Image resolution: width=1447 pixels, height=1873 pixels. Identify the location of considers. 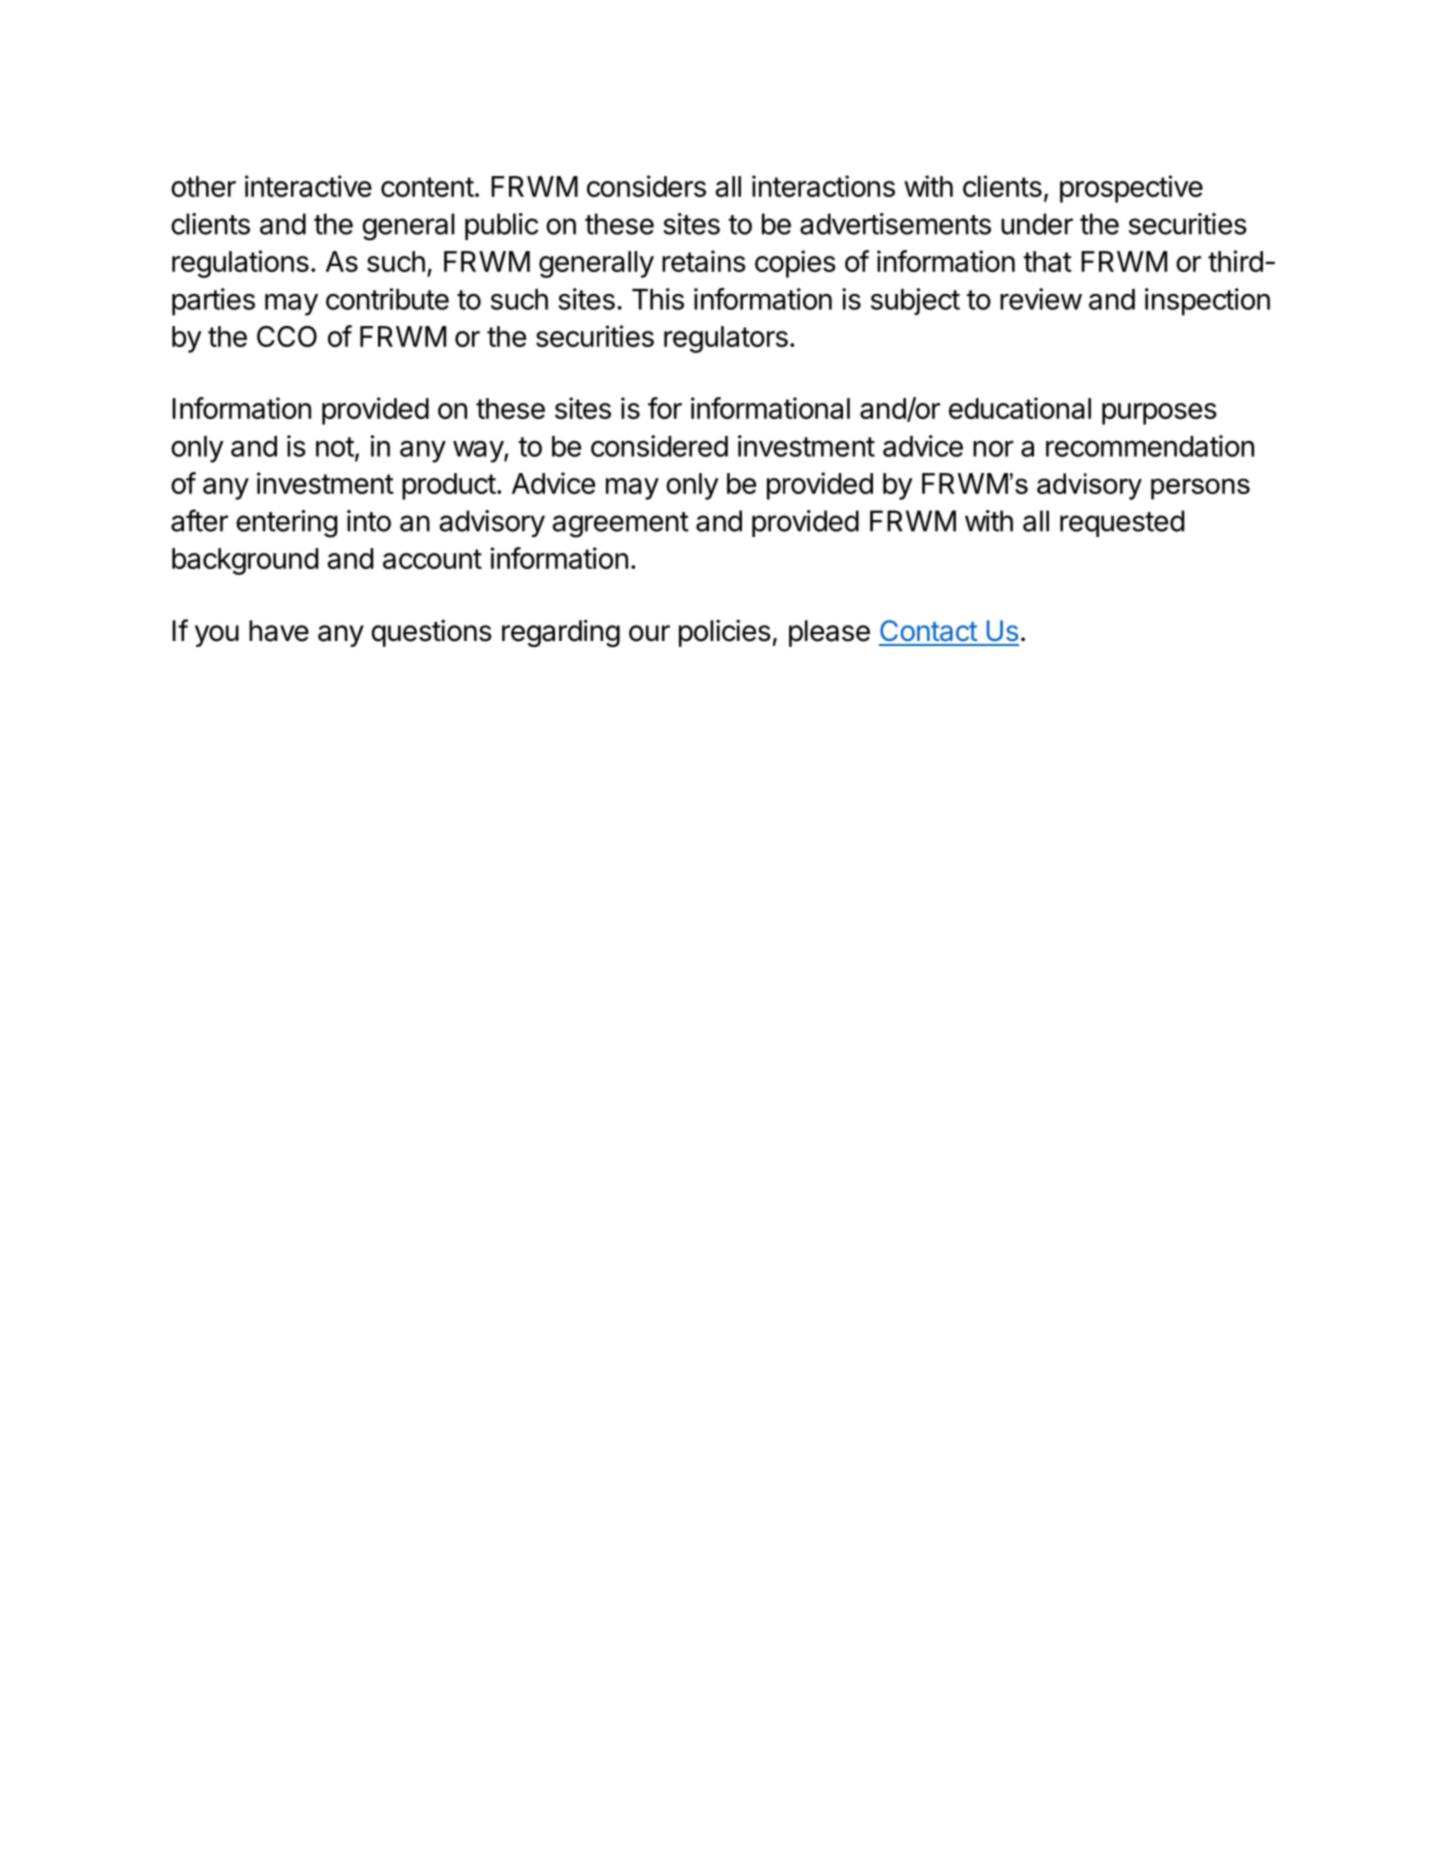
(646, 186).
